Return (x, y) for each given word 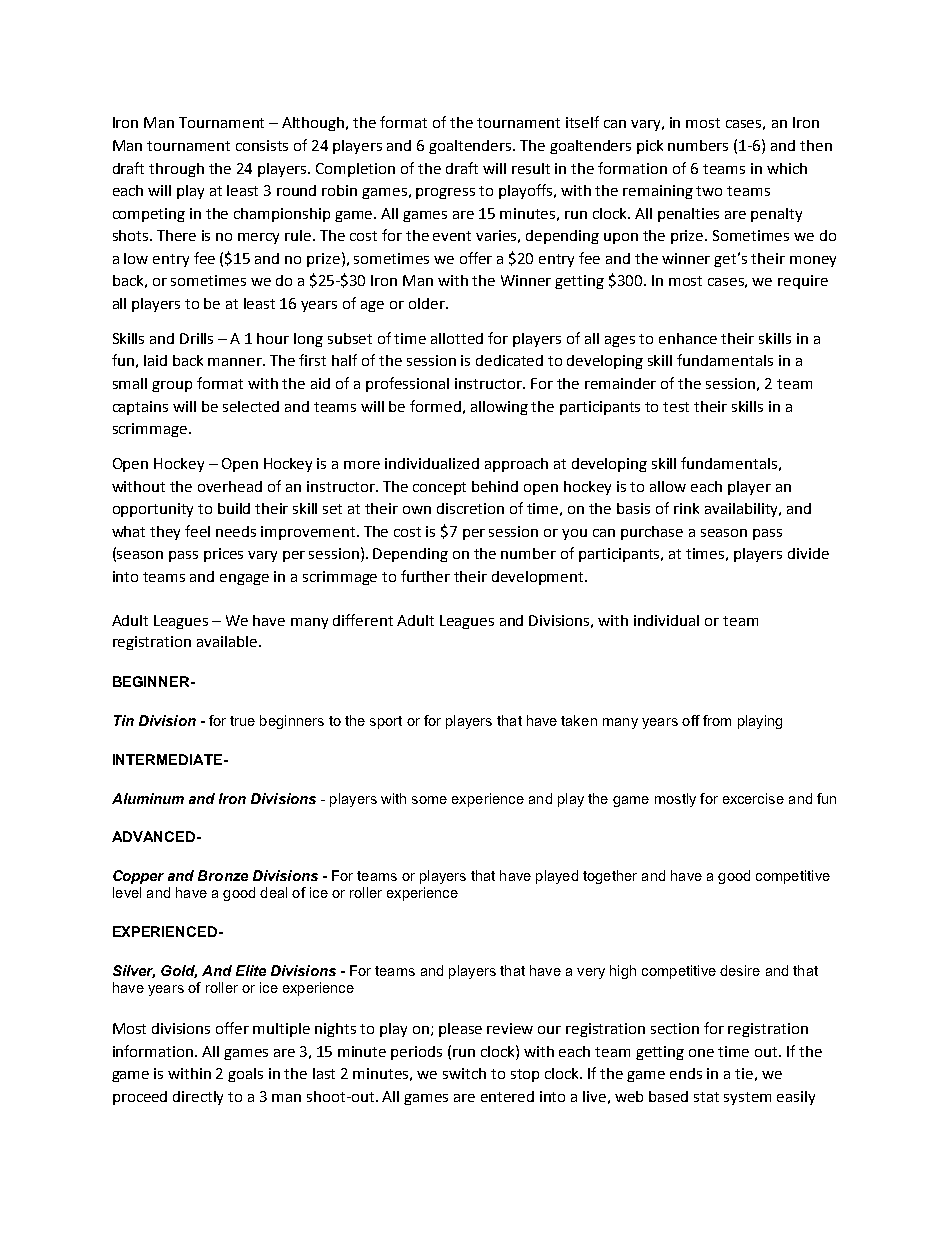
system (747, 1098)
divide (808, 553)
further (425, 576)
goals (245, 1075)
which (787, 168)
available (228, 641)
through (176, 170)
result (531, 168)
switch (464, 1073)
